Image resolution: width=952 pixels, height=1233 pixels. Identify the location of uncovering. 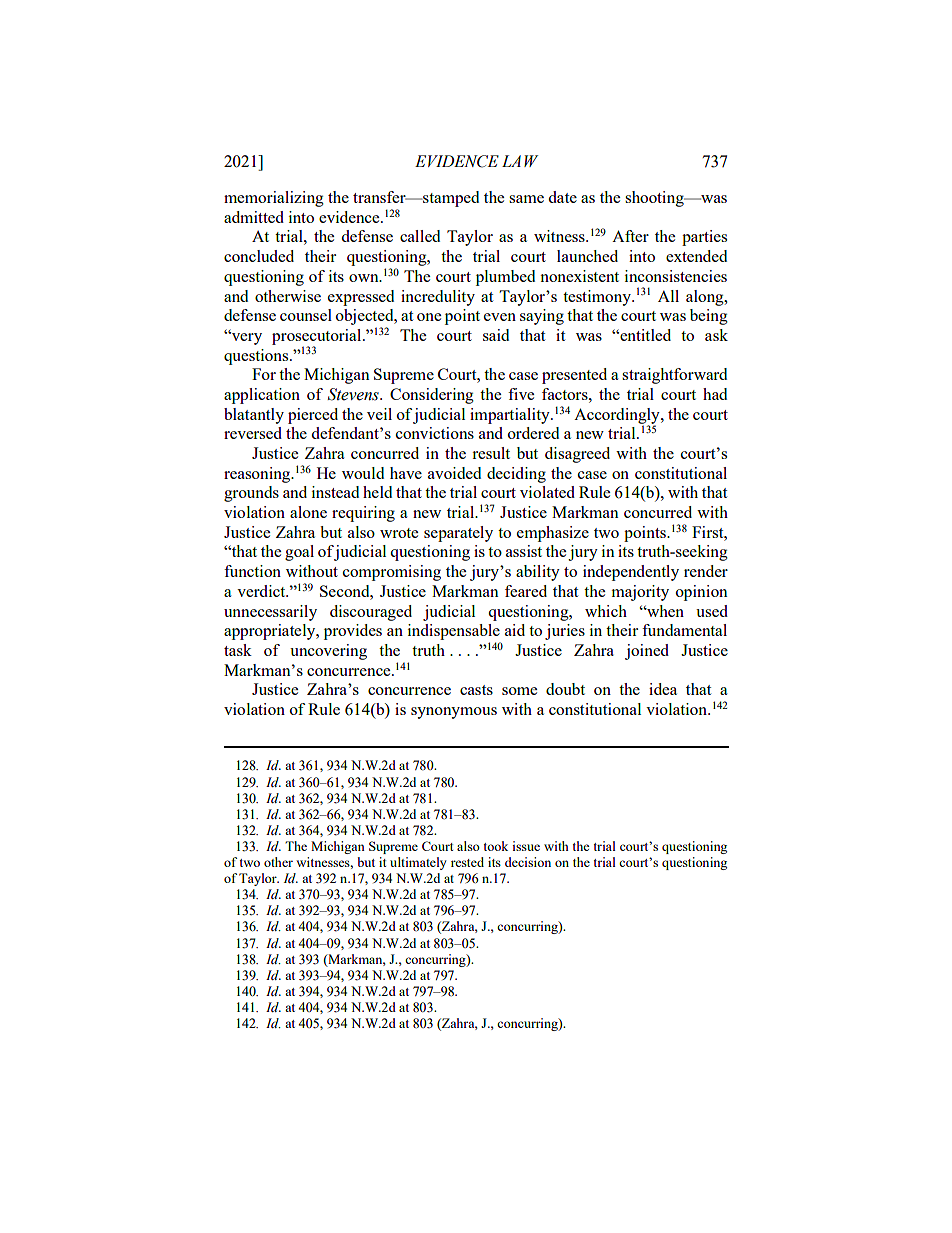
(328, 652).
